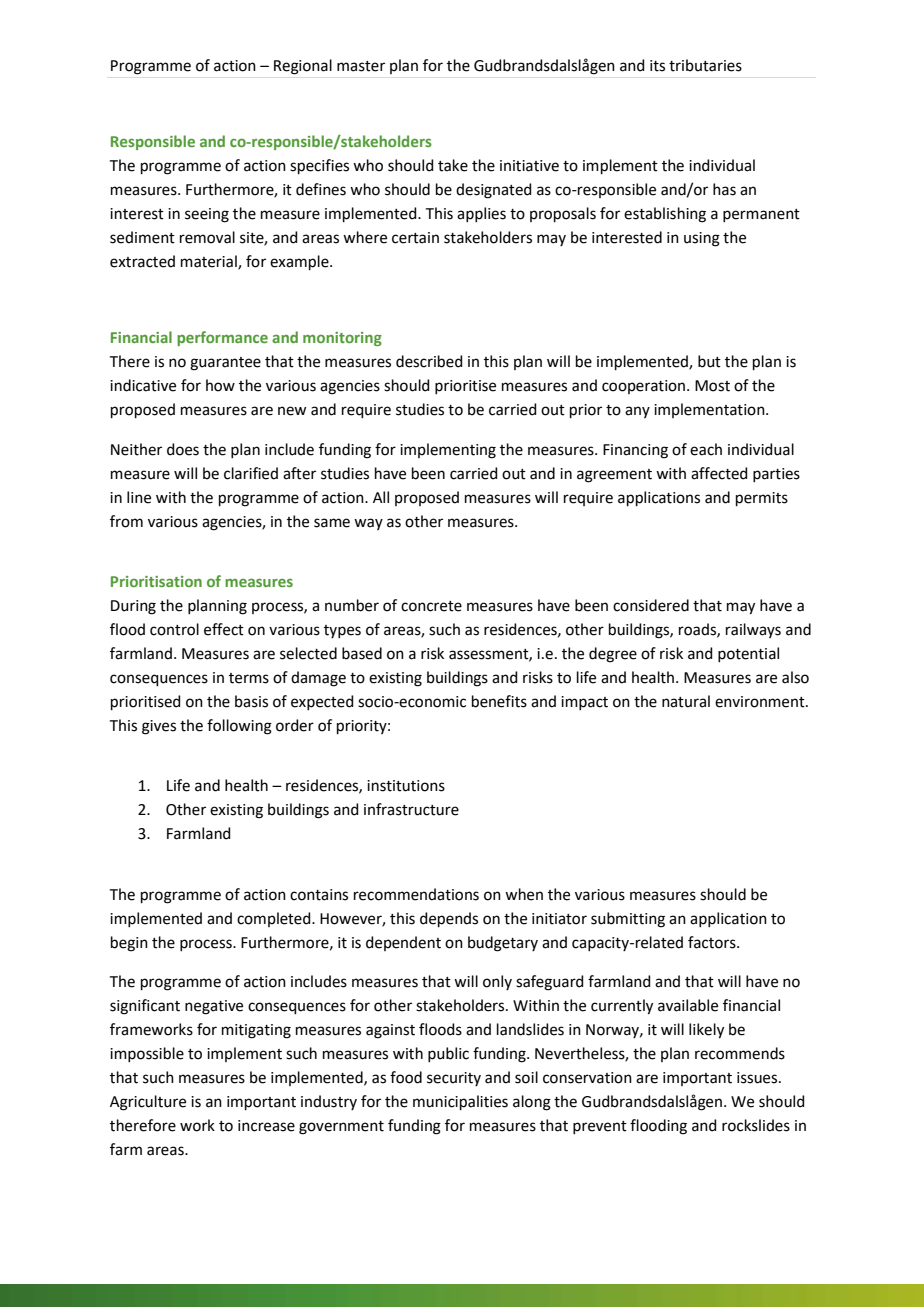 Image resolution: width=924 pixels, height=1308 pixels. What do you see at coordinates (361, 66) in the image?
I see `master` at bounding box center [361, 66].
